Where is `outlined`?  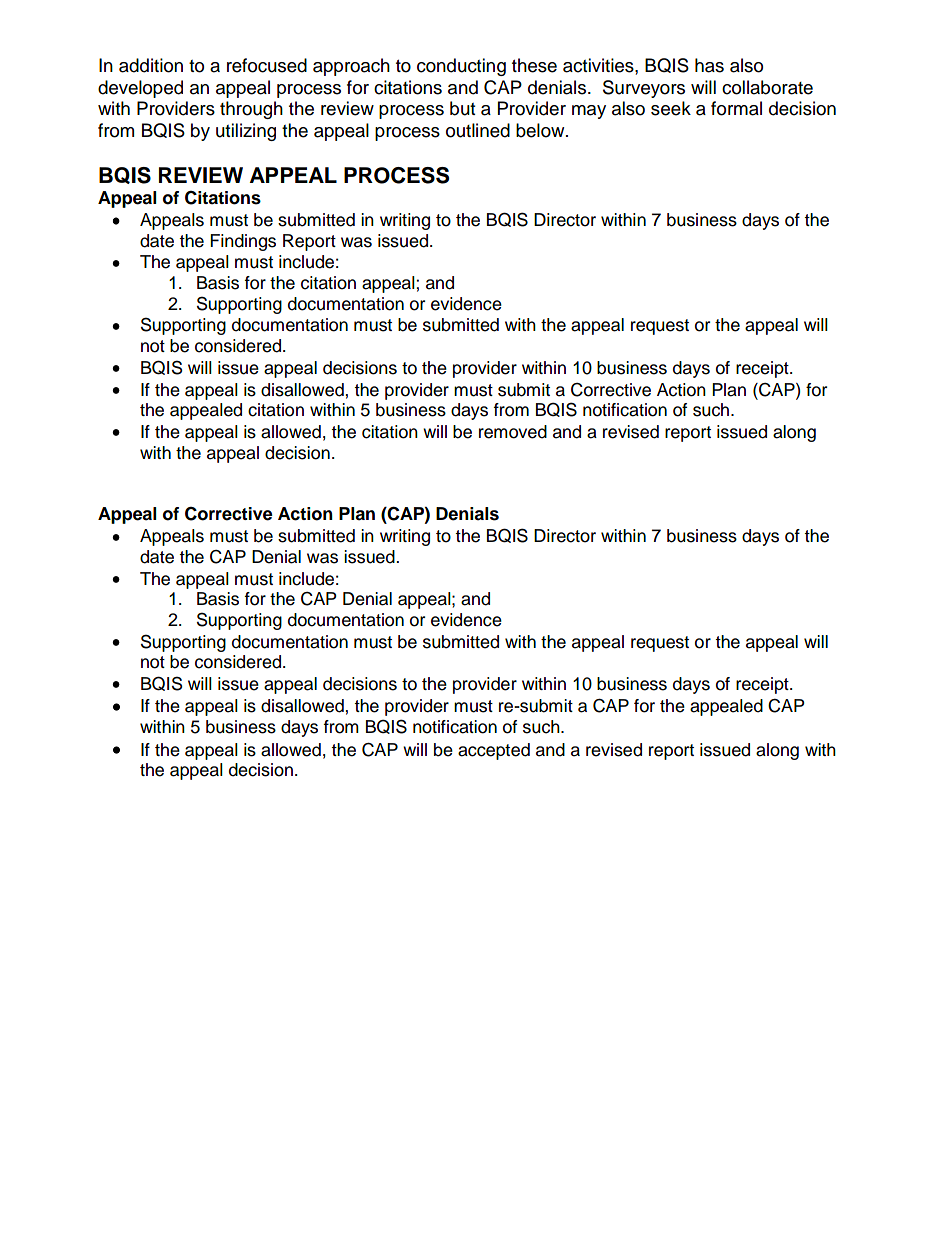
outlined is located at coordinates (478, 130).
